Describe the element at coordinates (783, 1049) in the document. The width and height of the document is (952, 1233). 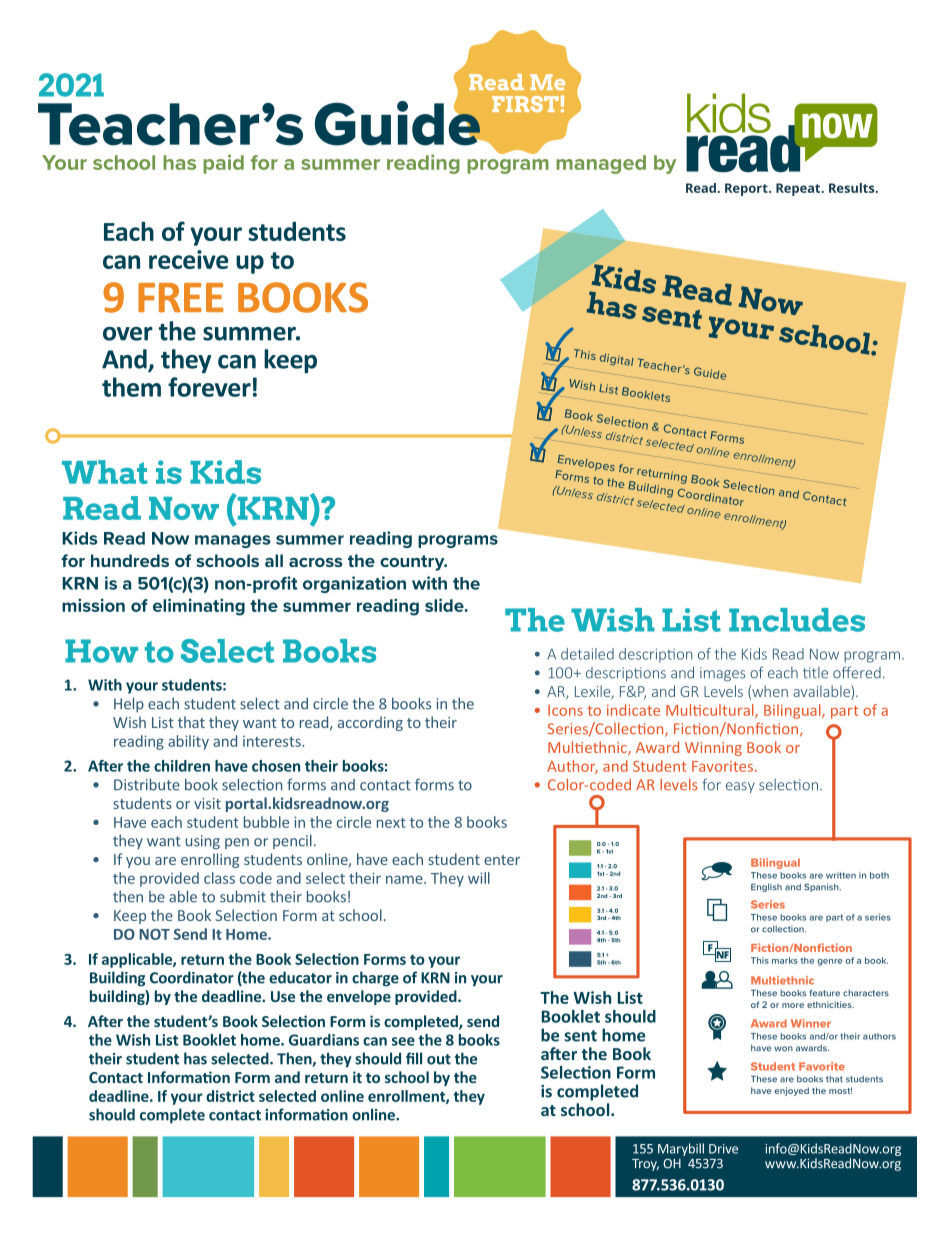
I see `won` at that location.
